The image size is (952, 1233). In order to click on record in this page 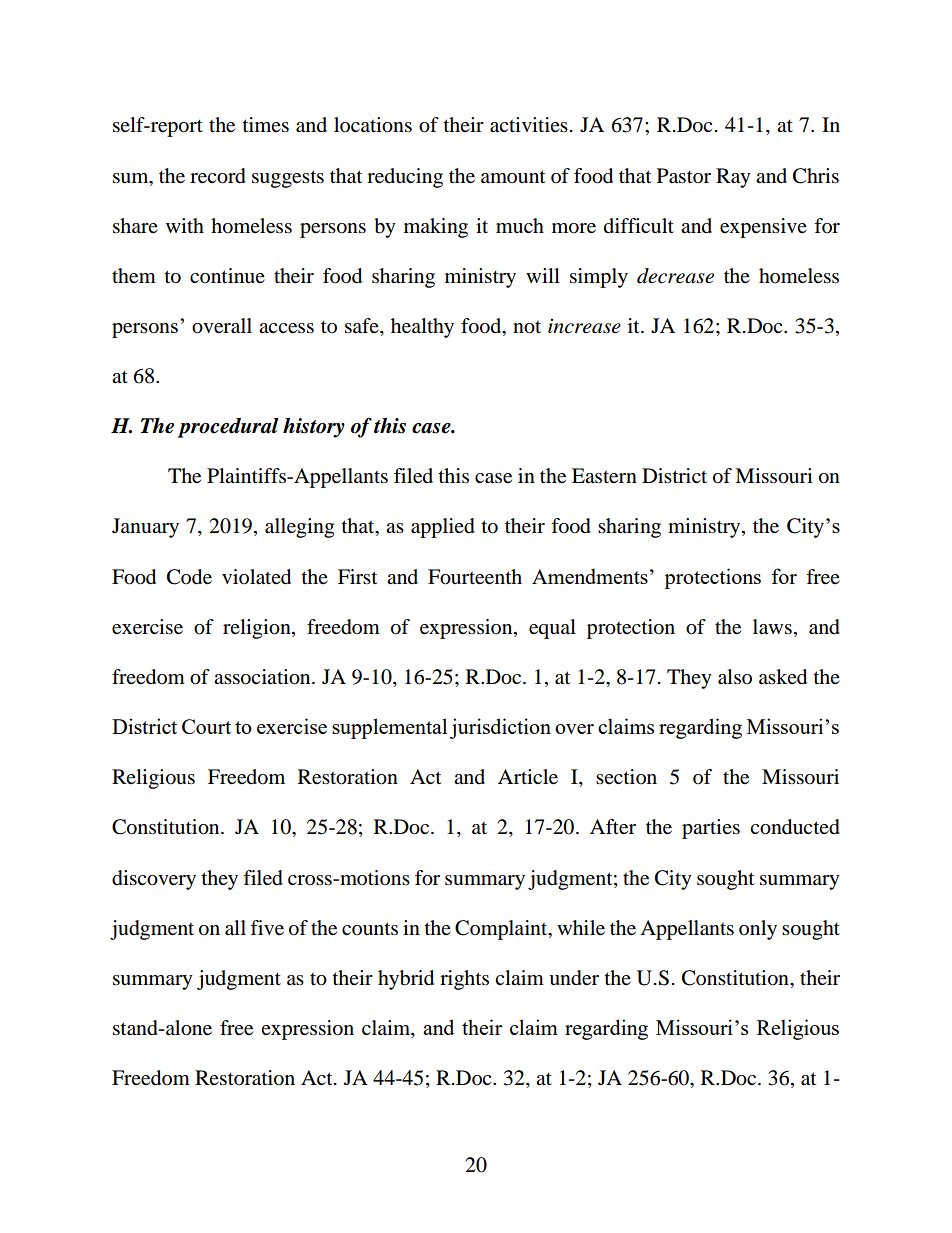, I will do `click(218, 176)`.
